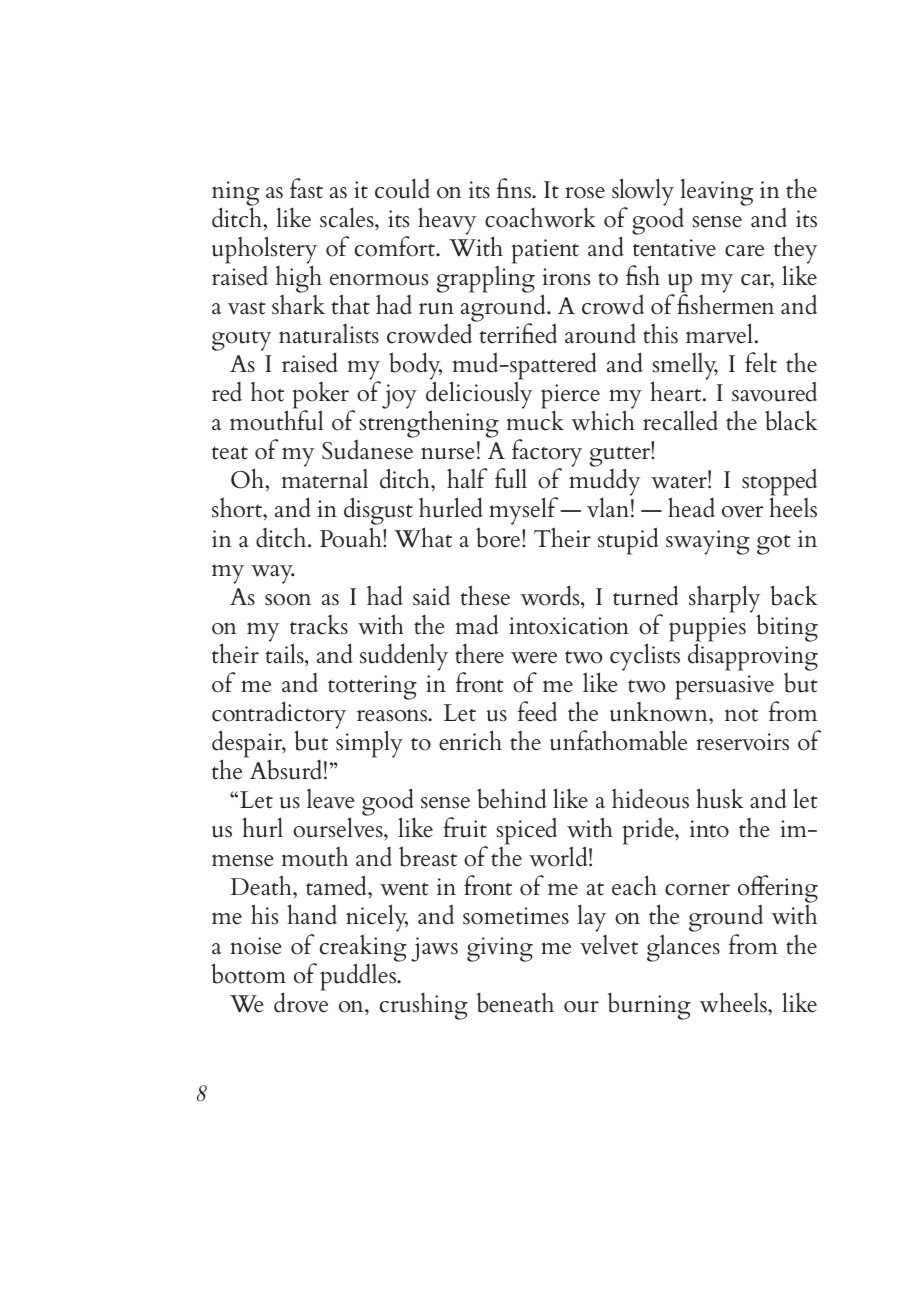 The height and width of the image is (1311, 924). Describe the element at coordinates (485, 595) in the image. I see `these` at that location.
